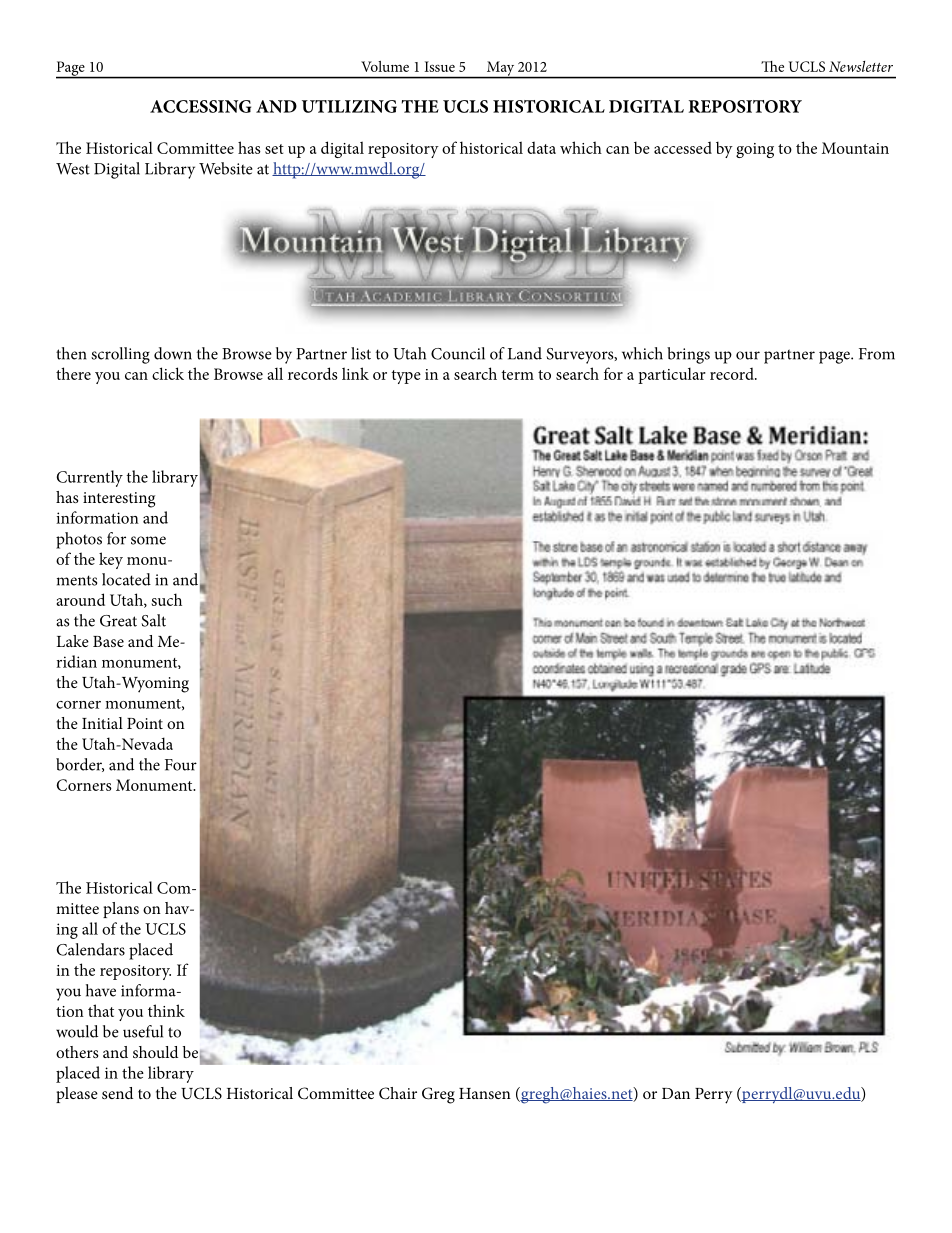 This image has width=952, height=1233. What do you see at coordinates (518, 375) in the image?
I see `term` at bounding box center [518, 375].
